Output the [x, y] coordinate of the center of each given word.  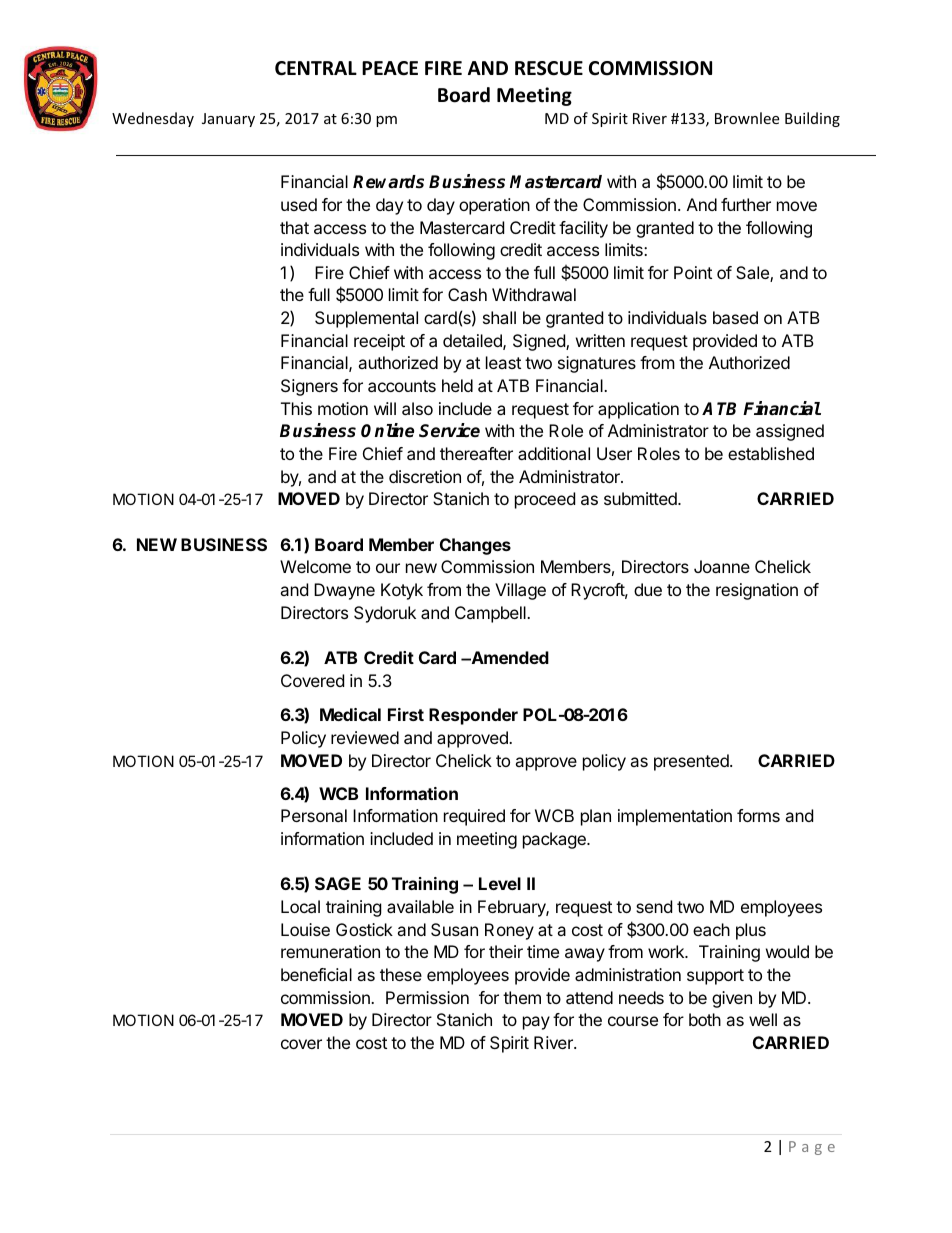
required [474, 817]
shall [499, 317]
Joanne [722, 566]
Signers [309, 387]
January [228, 120]
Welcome [315, 566]
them [522, 997]
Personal [314, 815]
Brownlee [747, 118]
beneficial [316, 974]
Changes [475, 546]
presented [692, 762]
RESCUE [549, 68]
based [735, 317]
